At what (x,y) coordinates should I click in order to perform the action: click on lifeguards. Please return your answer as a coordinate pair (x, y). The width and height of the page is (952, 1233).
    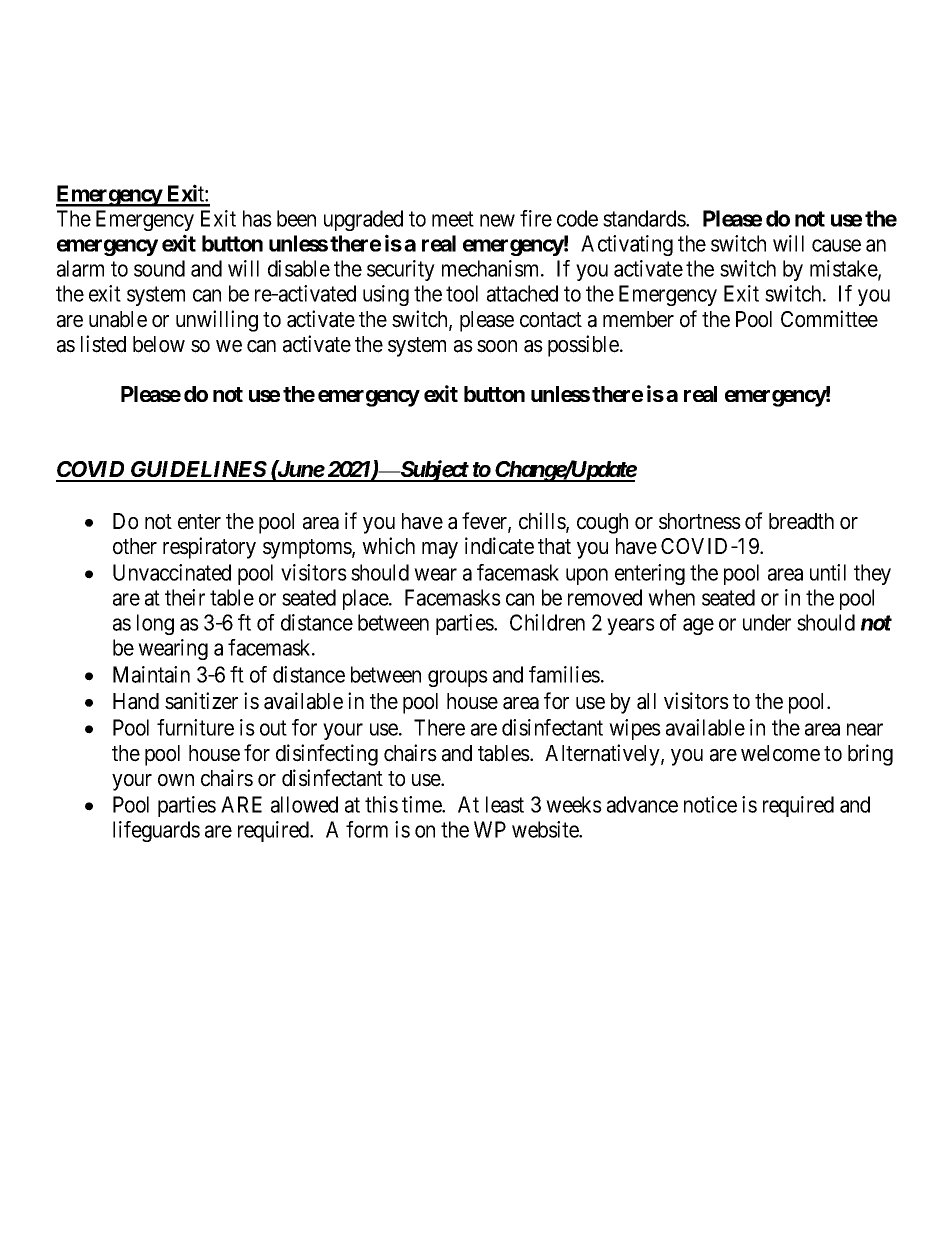
    Looking at the image, I should click on (156, 831).
